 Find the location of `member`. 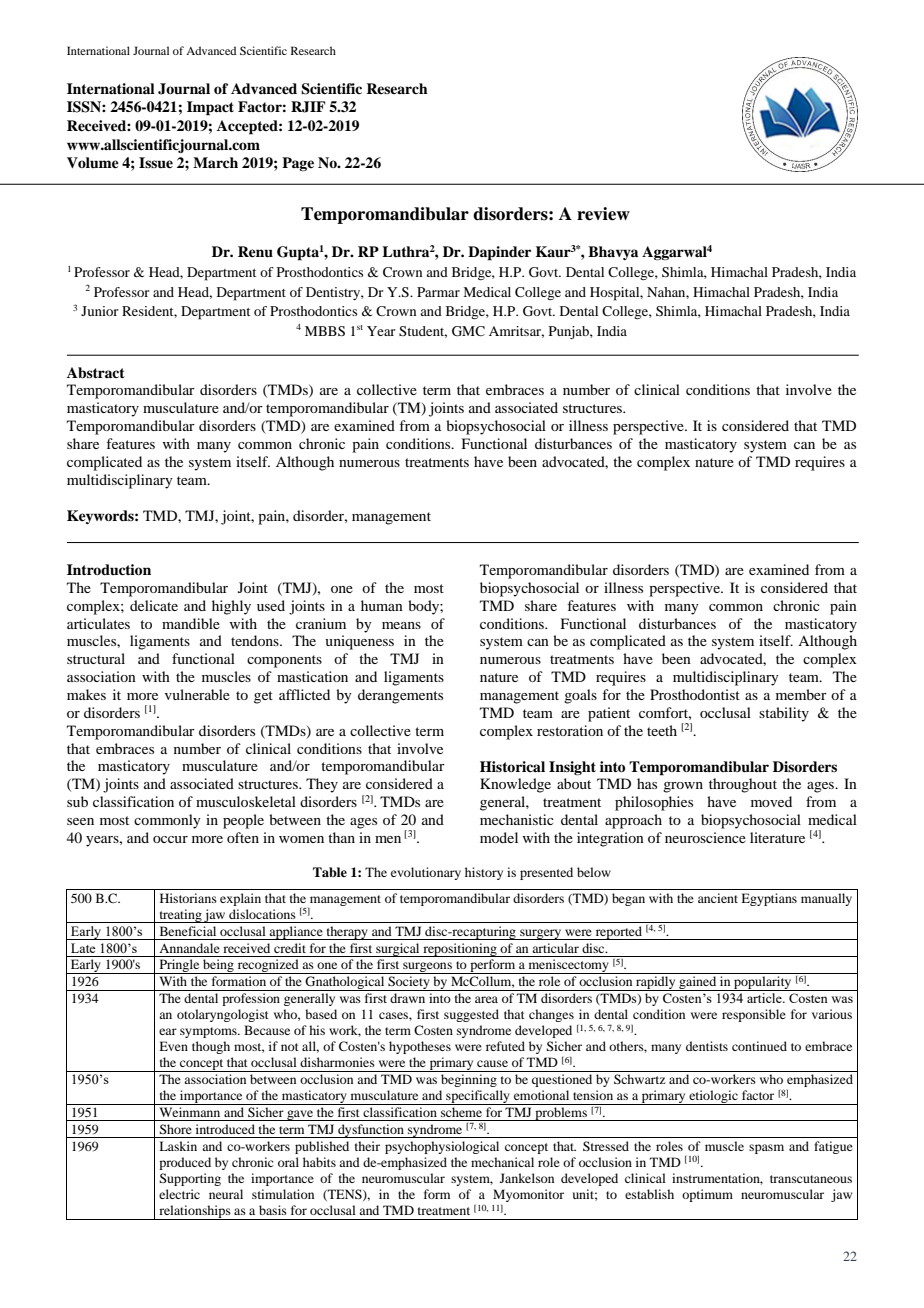

member is located at coordinates (801, 694).
